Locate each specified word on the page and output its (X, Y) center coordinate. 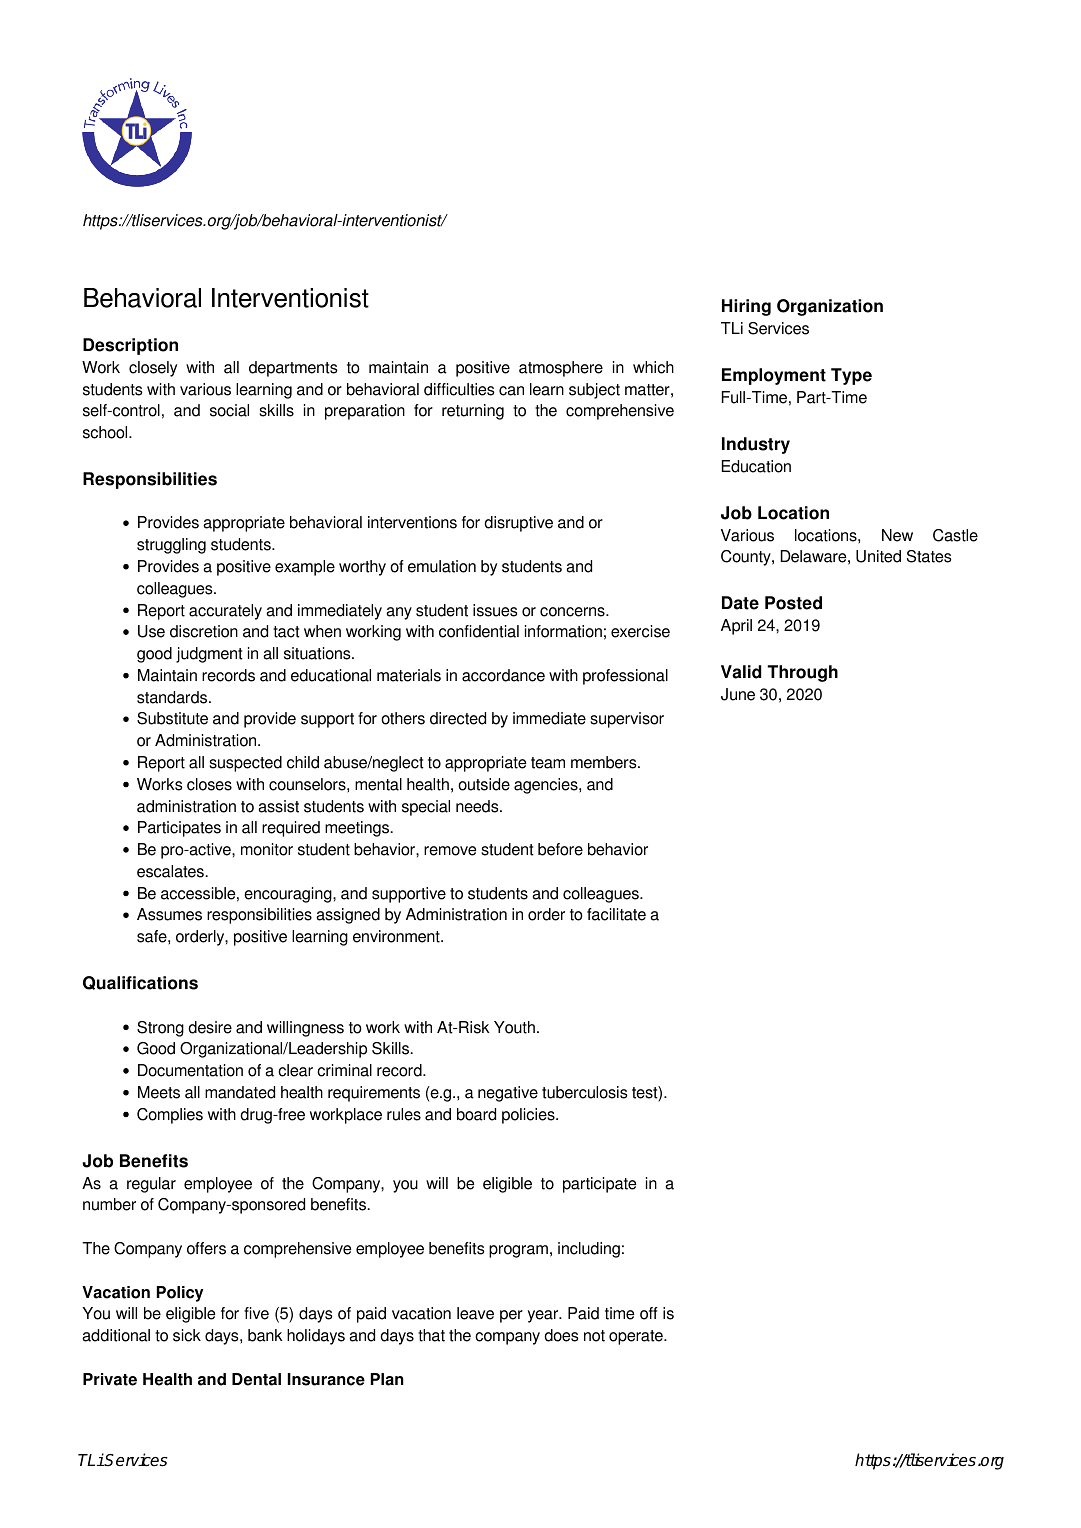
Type (851, 376)
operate (637, 1337)
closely (153, 369)
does (561, 1335)
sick (187, 1335)
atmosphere (561, 369)
